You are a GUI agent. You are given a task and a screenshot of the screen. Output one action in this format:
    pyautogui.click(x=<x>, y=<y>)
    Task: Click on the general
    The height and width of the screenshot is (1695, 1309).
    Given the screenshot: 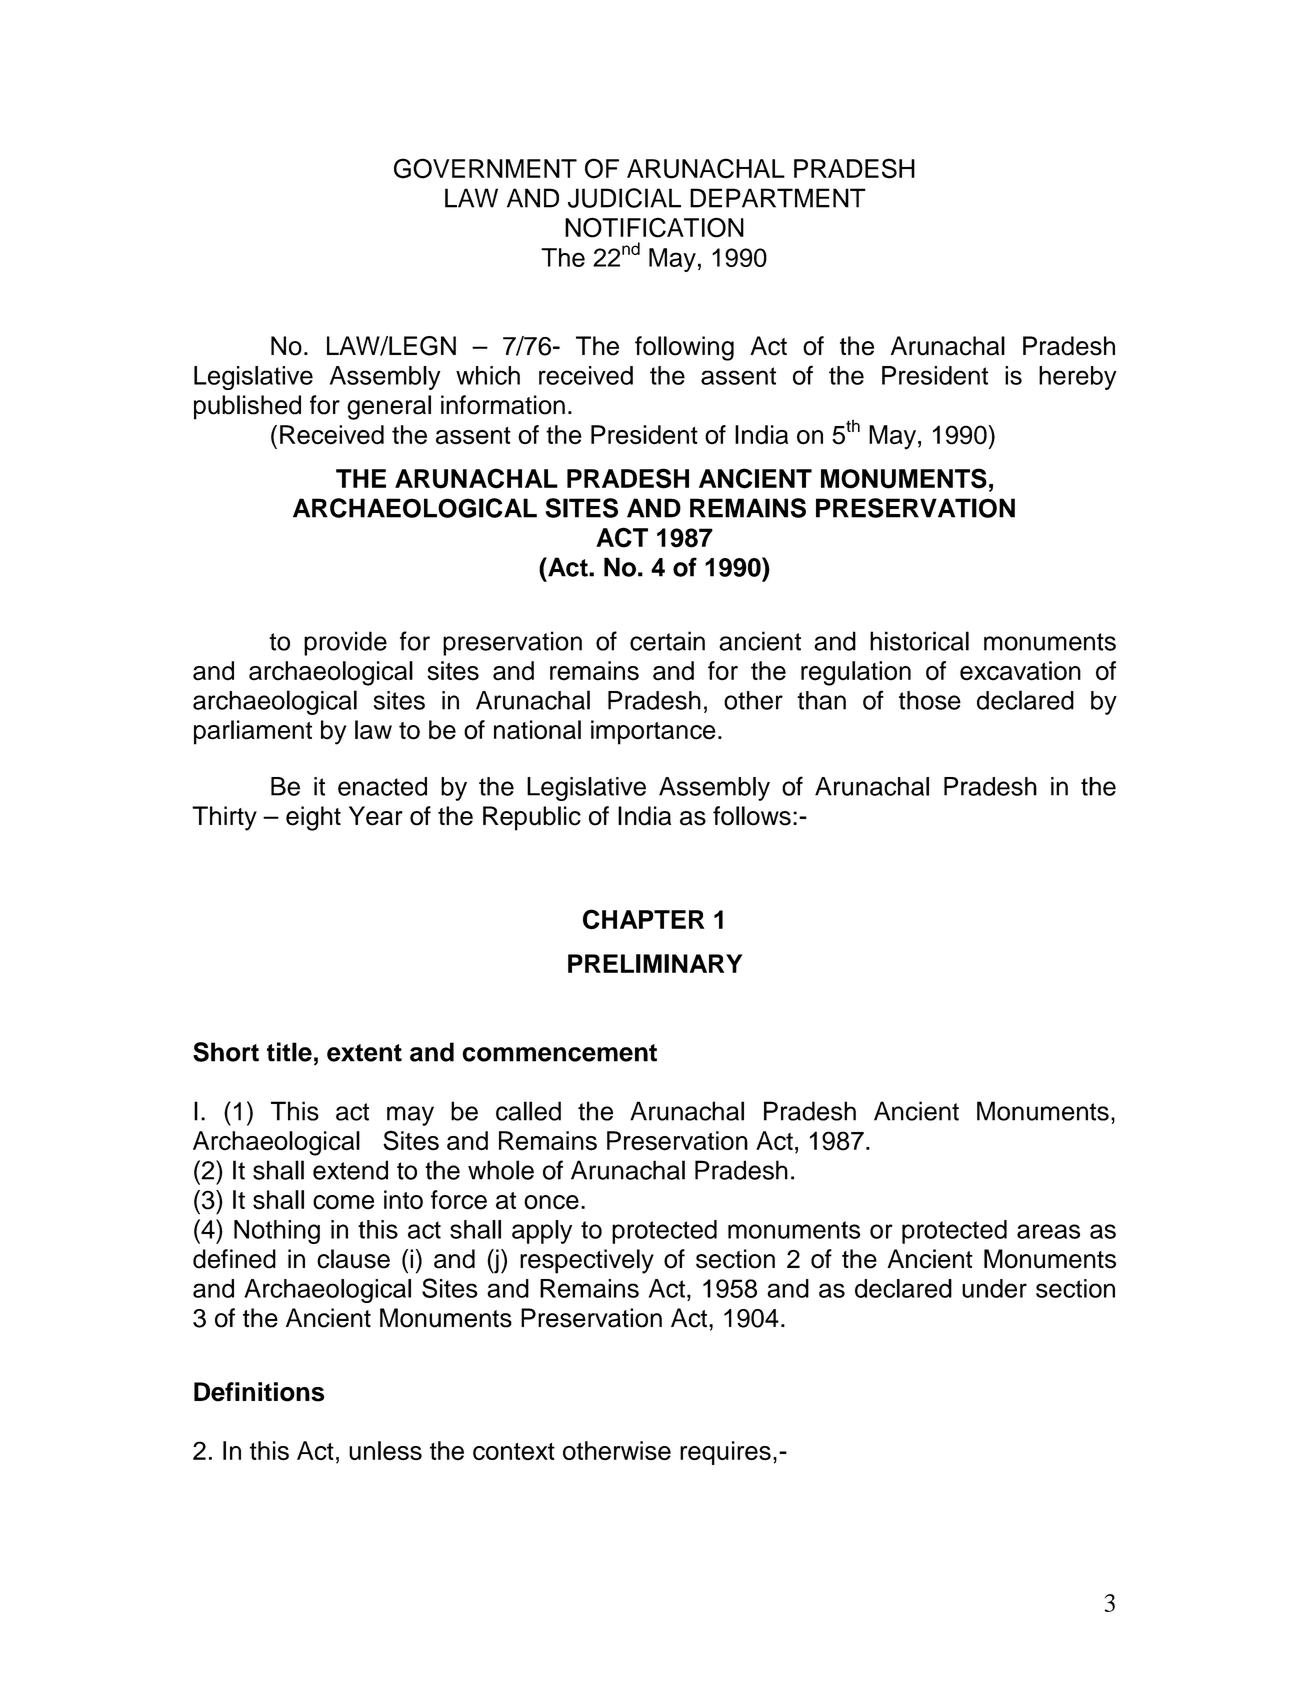 What is the action you would take?
    pyautogui.click(x=389, y=407)
